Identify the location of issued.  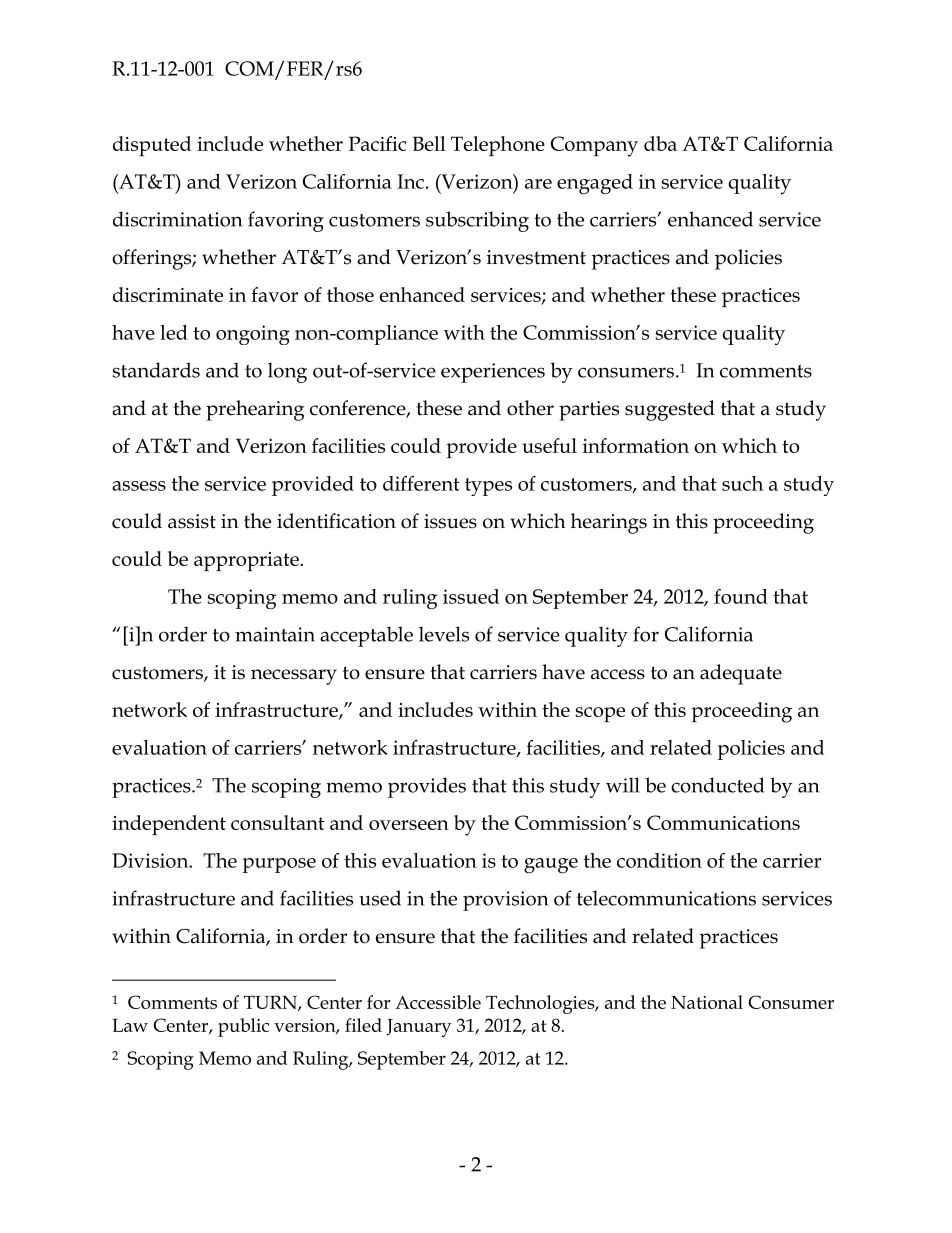
(471, 596).
